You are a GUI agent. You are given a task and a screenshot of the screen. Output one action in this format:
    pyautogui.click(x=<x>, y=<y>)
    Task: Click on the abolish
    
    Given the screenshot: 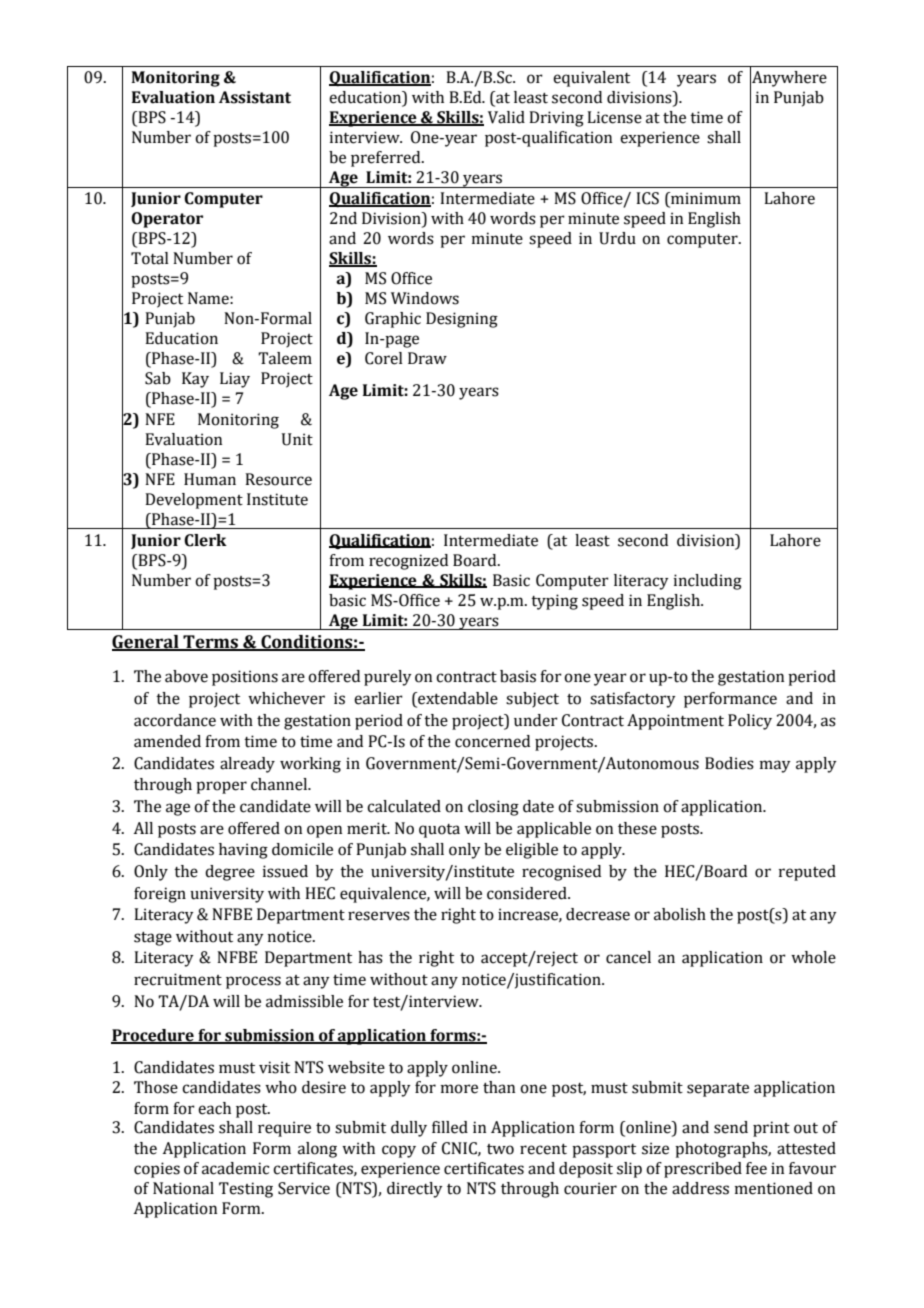 What is the action you would take?
    pyautogui.click(x=680, y=914)
